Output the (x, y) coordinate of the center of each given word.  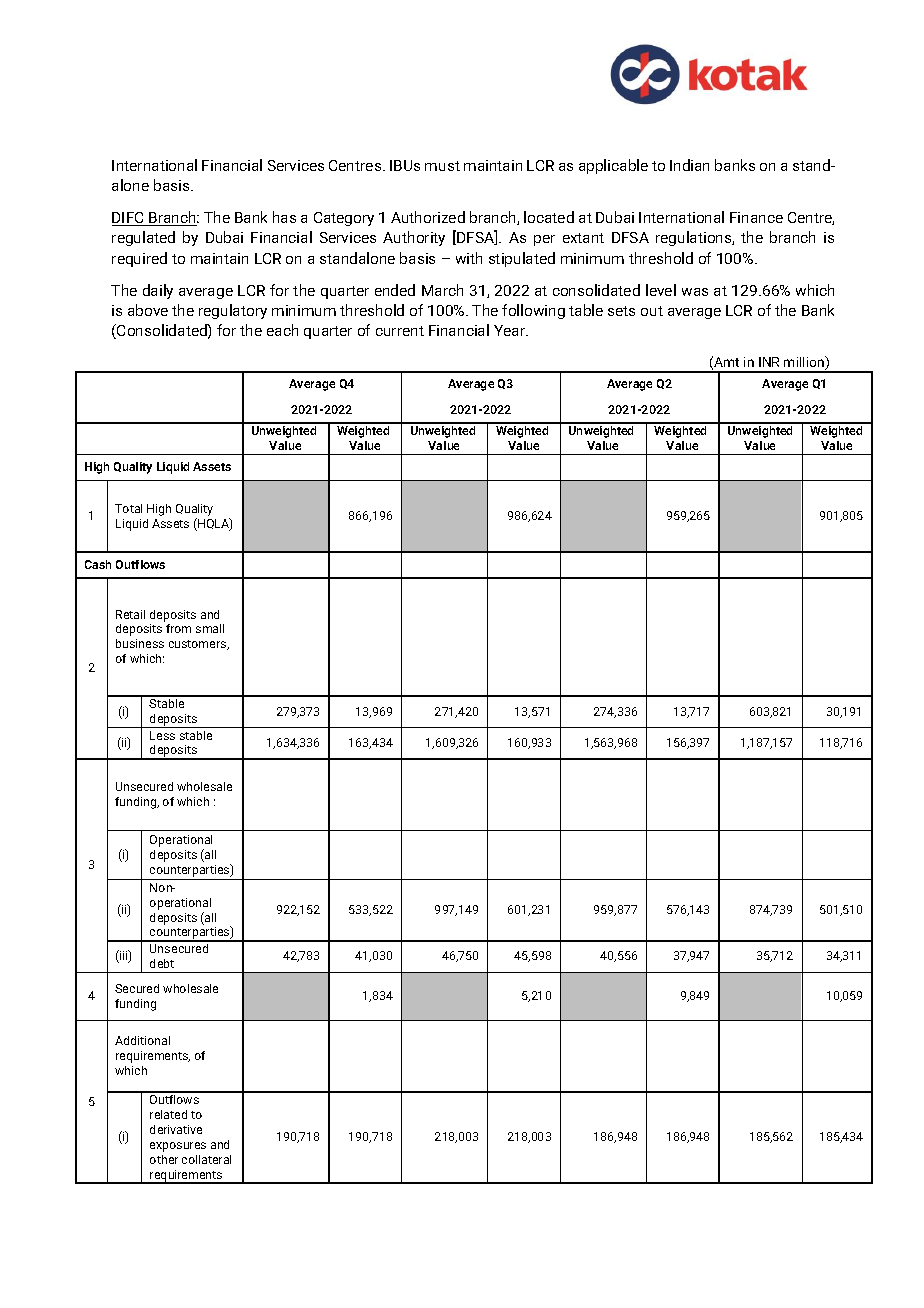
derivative (176, 1129)
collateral (206, 1159)
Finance (756, 217)
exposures (178, 1147)
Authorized (428, 217)
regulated (143, 238)
